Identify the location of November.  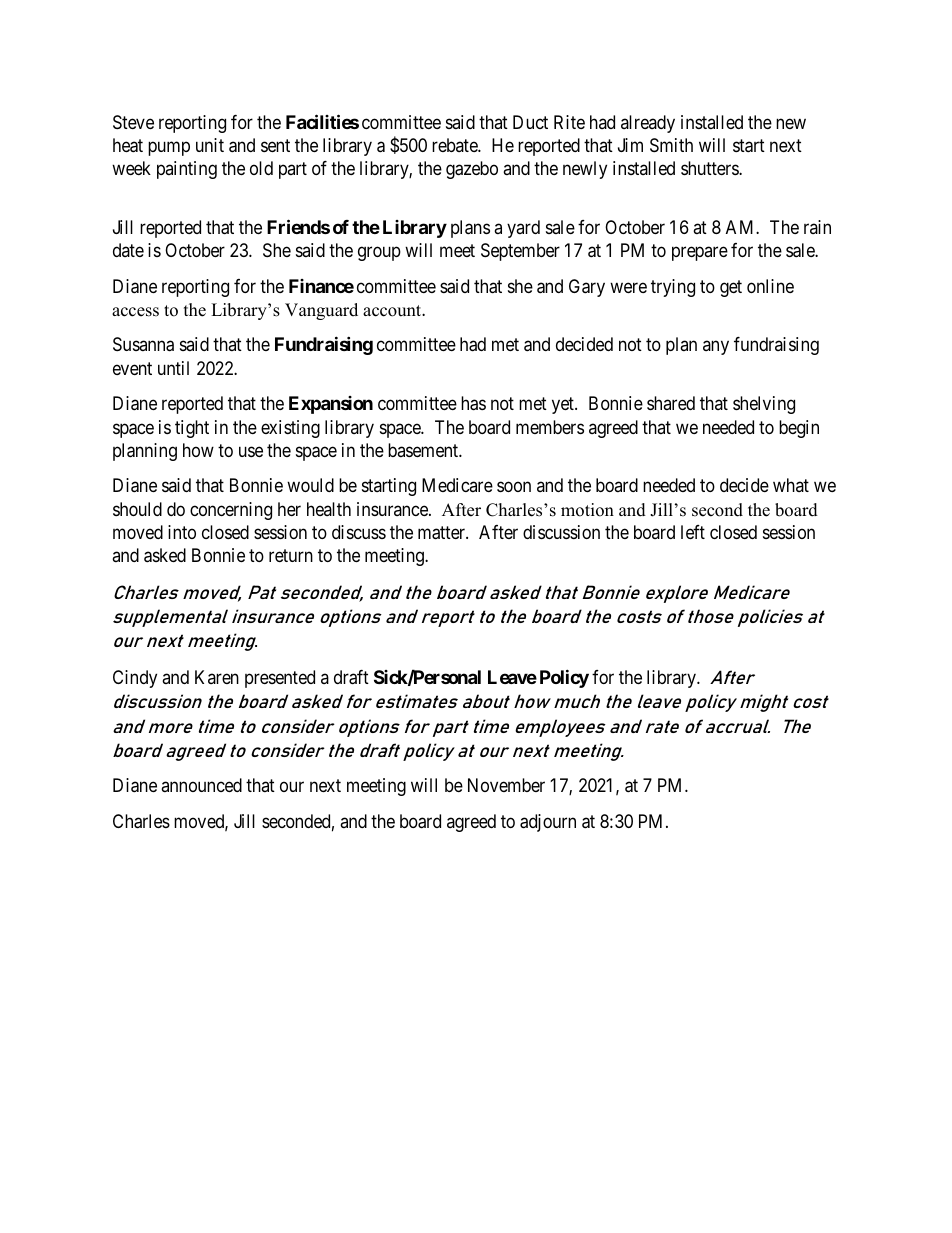
(506, 785).
